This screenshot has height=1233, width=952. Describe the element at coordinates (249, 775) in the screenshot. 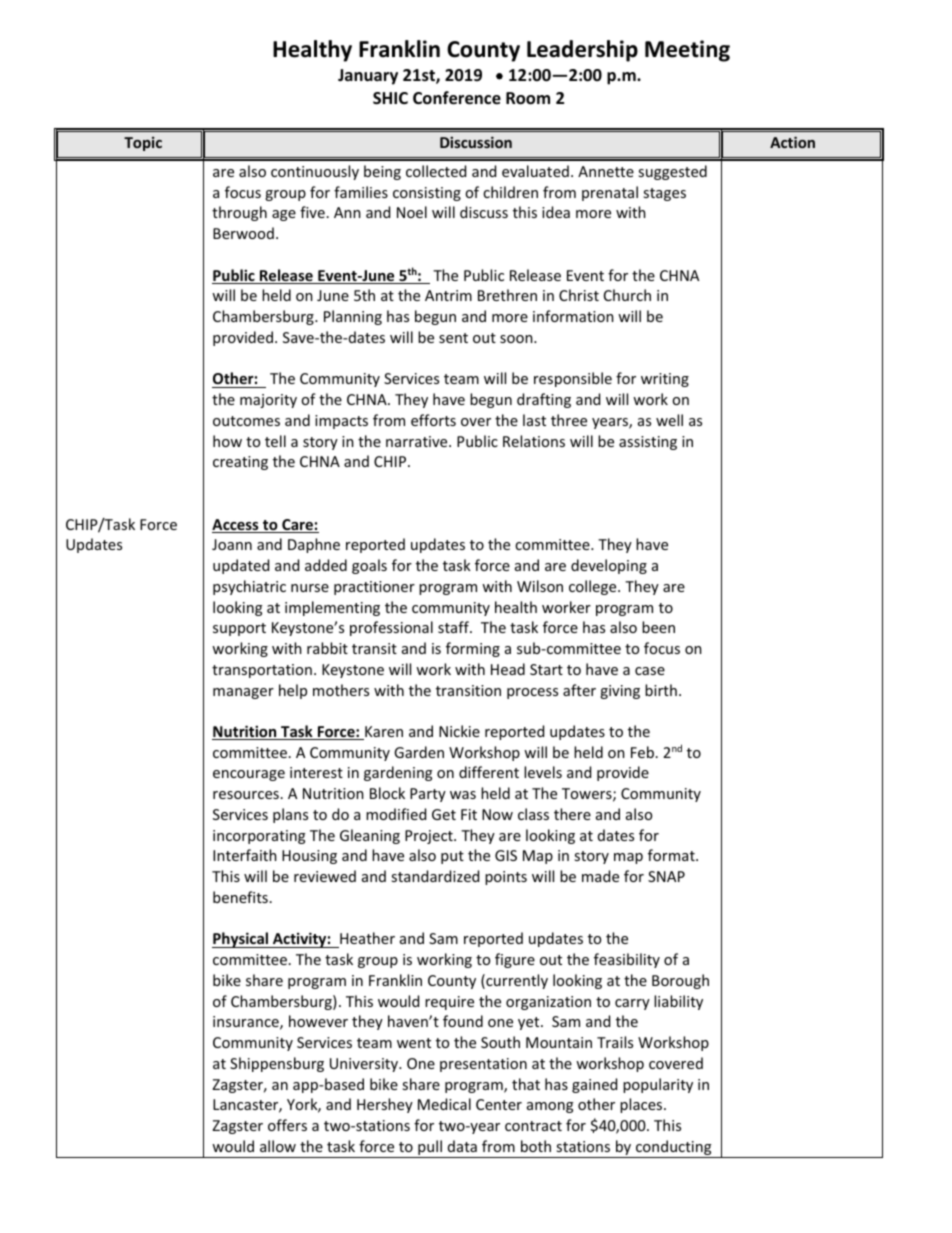

I see `encourage` at that location.
